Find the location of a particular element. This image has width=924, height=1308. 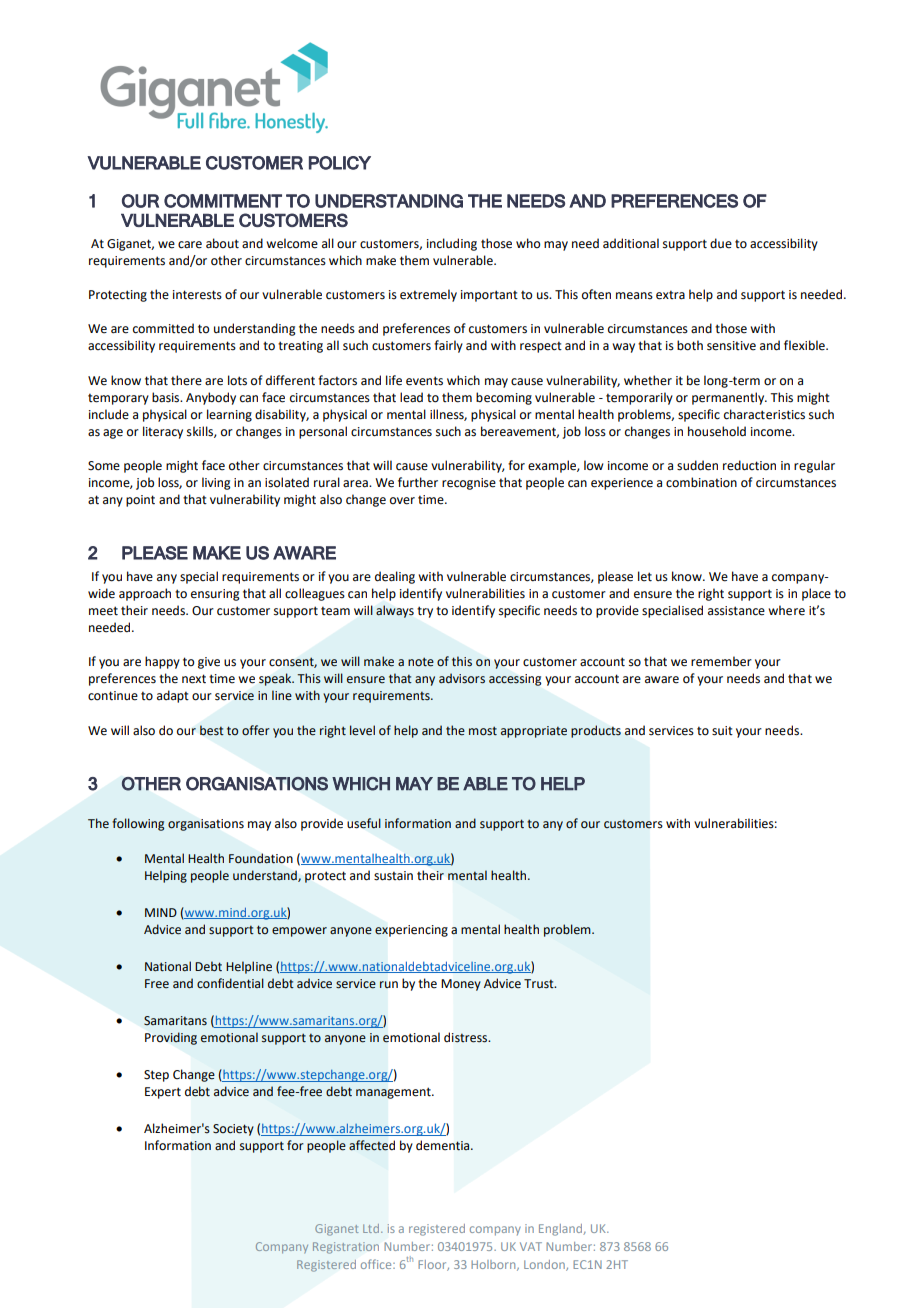

Society is located at coordinates (233, 1130).
